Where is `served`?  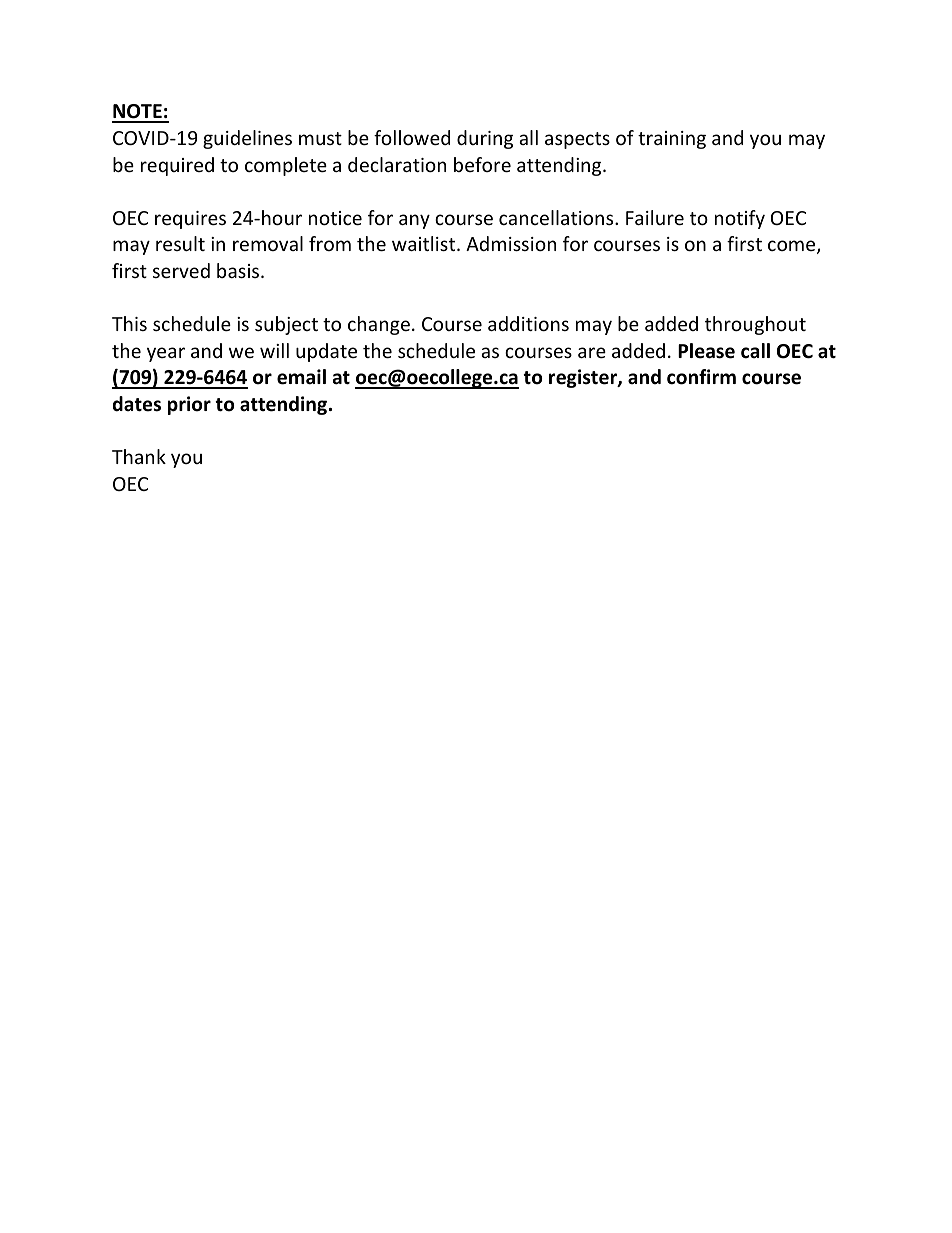 served is located at coordinates (181, 270).
